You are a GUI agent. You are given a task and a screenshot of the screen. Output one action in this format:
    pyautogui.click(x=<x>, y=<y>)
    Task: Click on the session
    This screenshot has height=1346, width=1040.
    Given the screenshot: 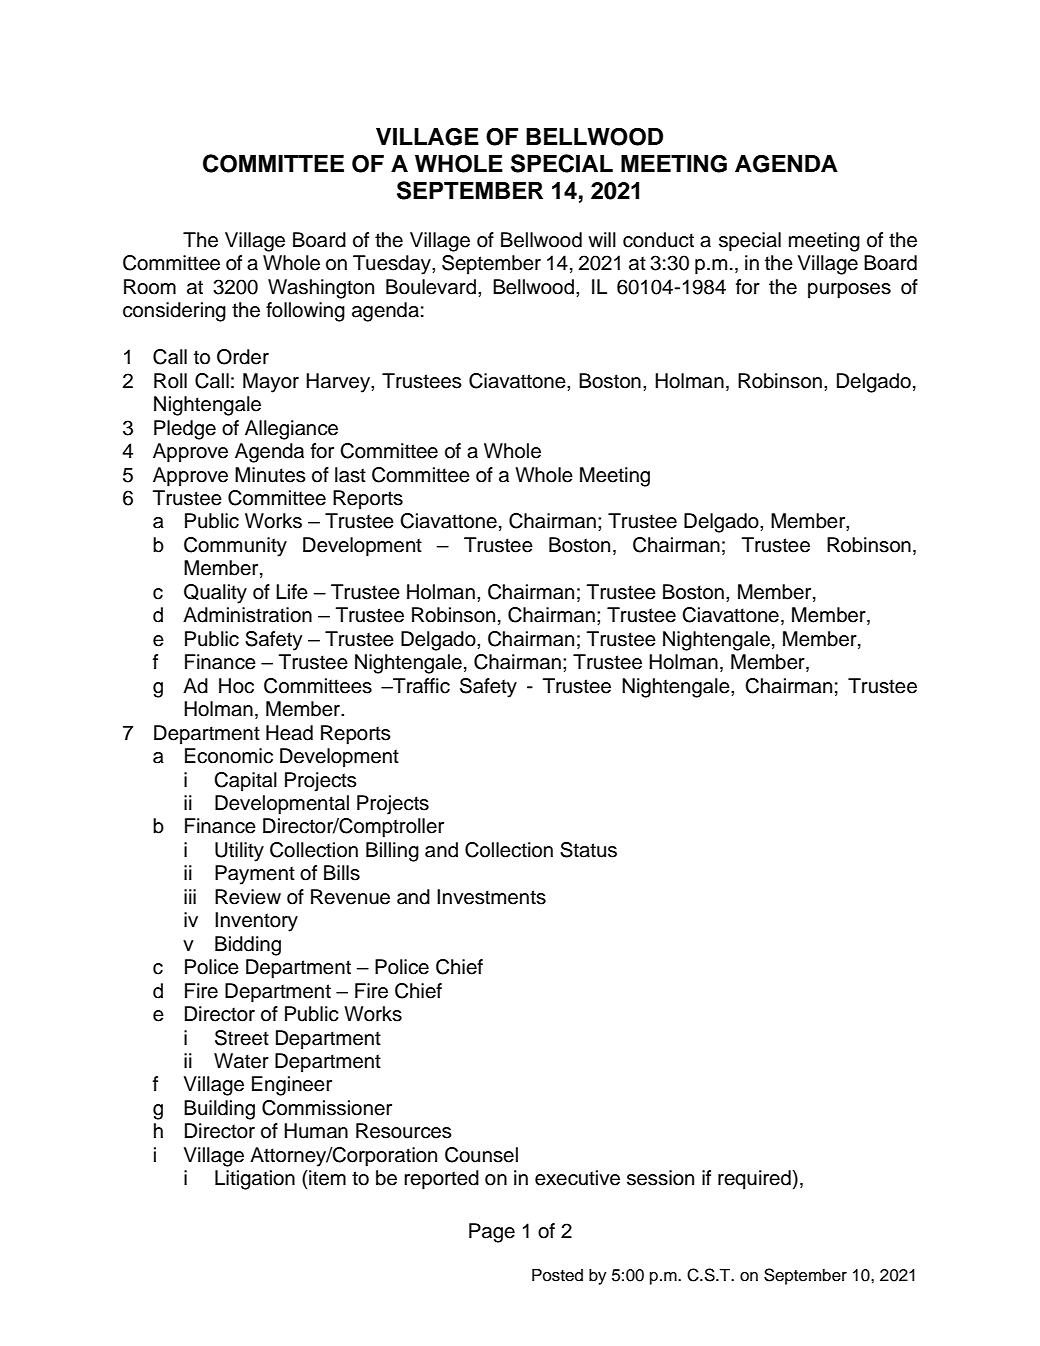 What is the action you would take?
    pyautogui.click(x=660, y=1178)
